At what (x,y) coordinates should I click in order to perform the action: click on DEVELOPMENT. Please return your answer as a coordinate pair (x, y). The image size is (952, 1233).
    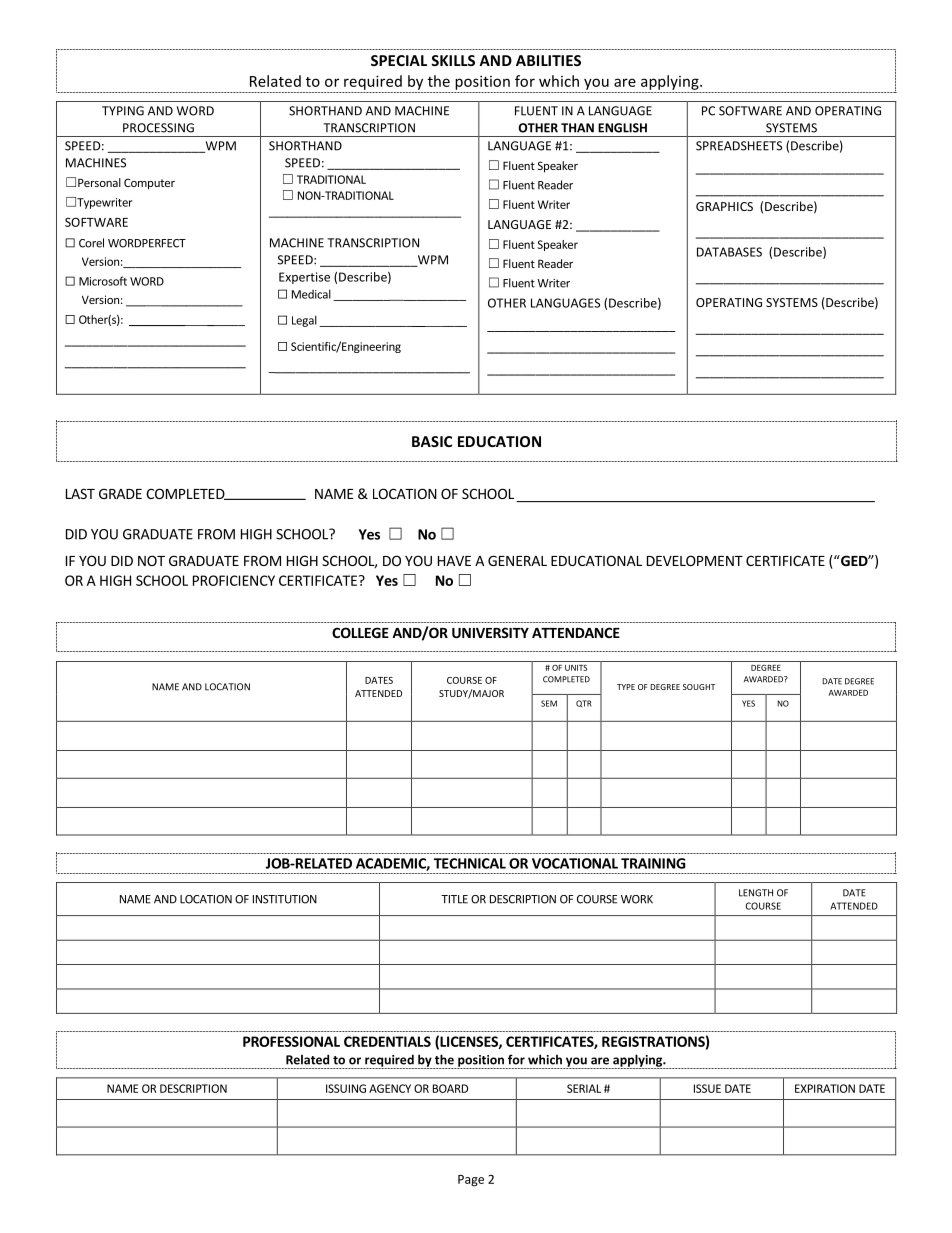
    Looking at the image, I should click on (695, 560).
